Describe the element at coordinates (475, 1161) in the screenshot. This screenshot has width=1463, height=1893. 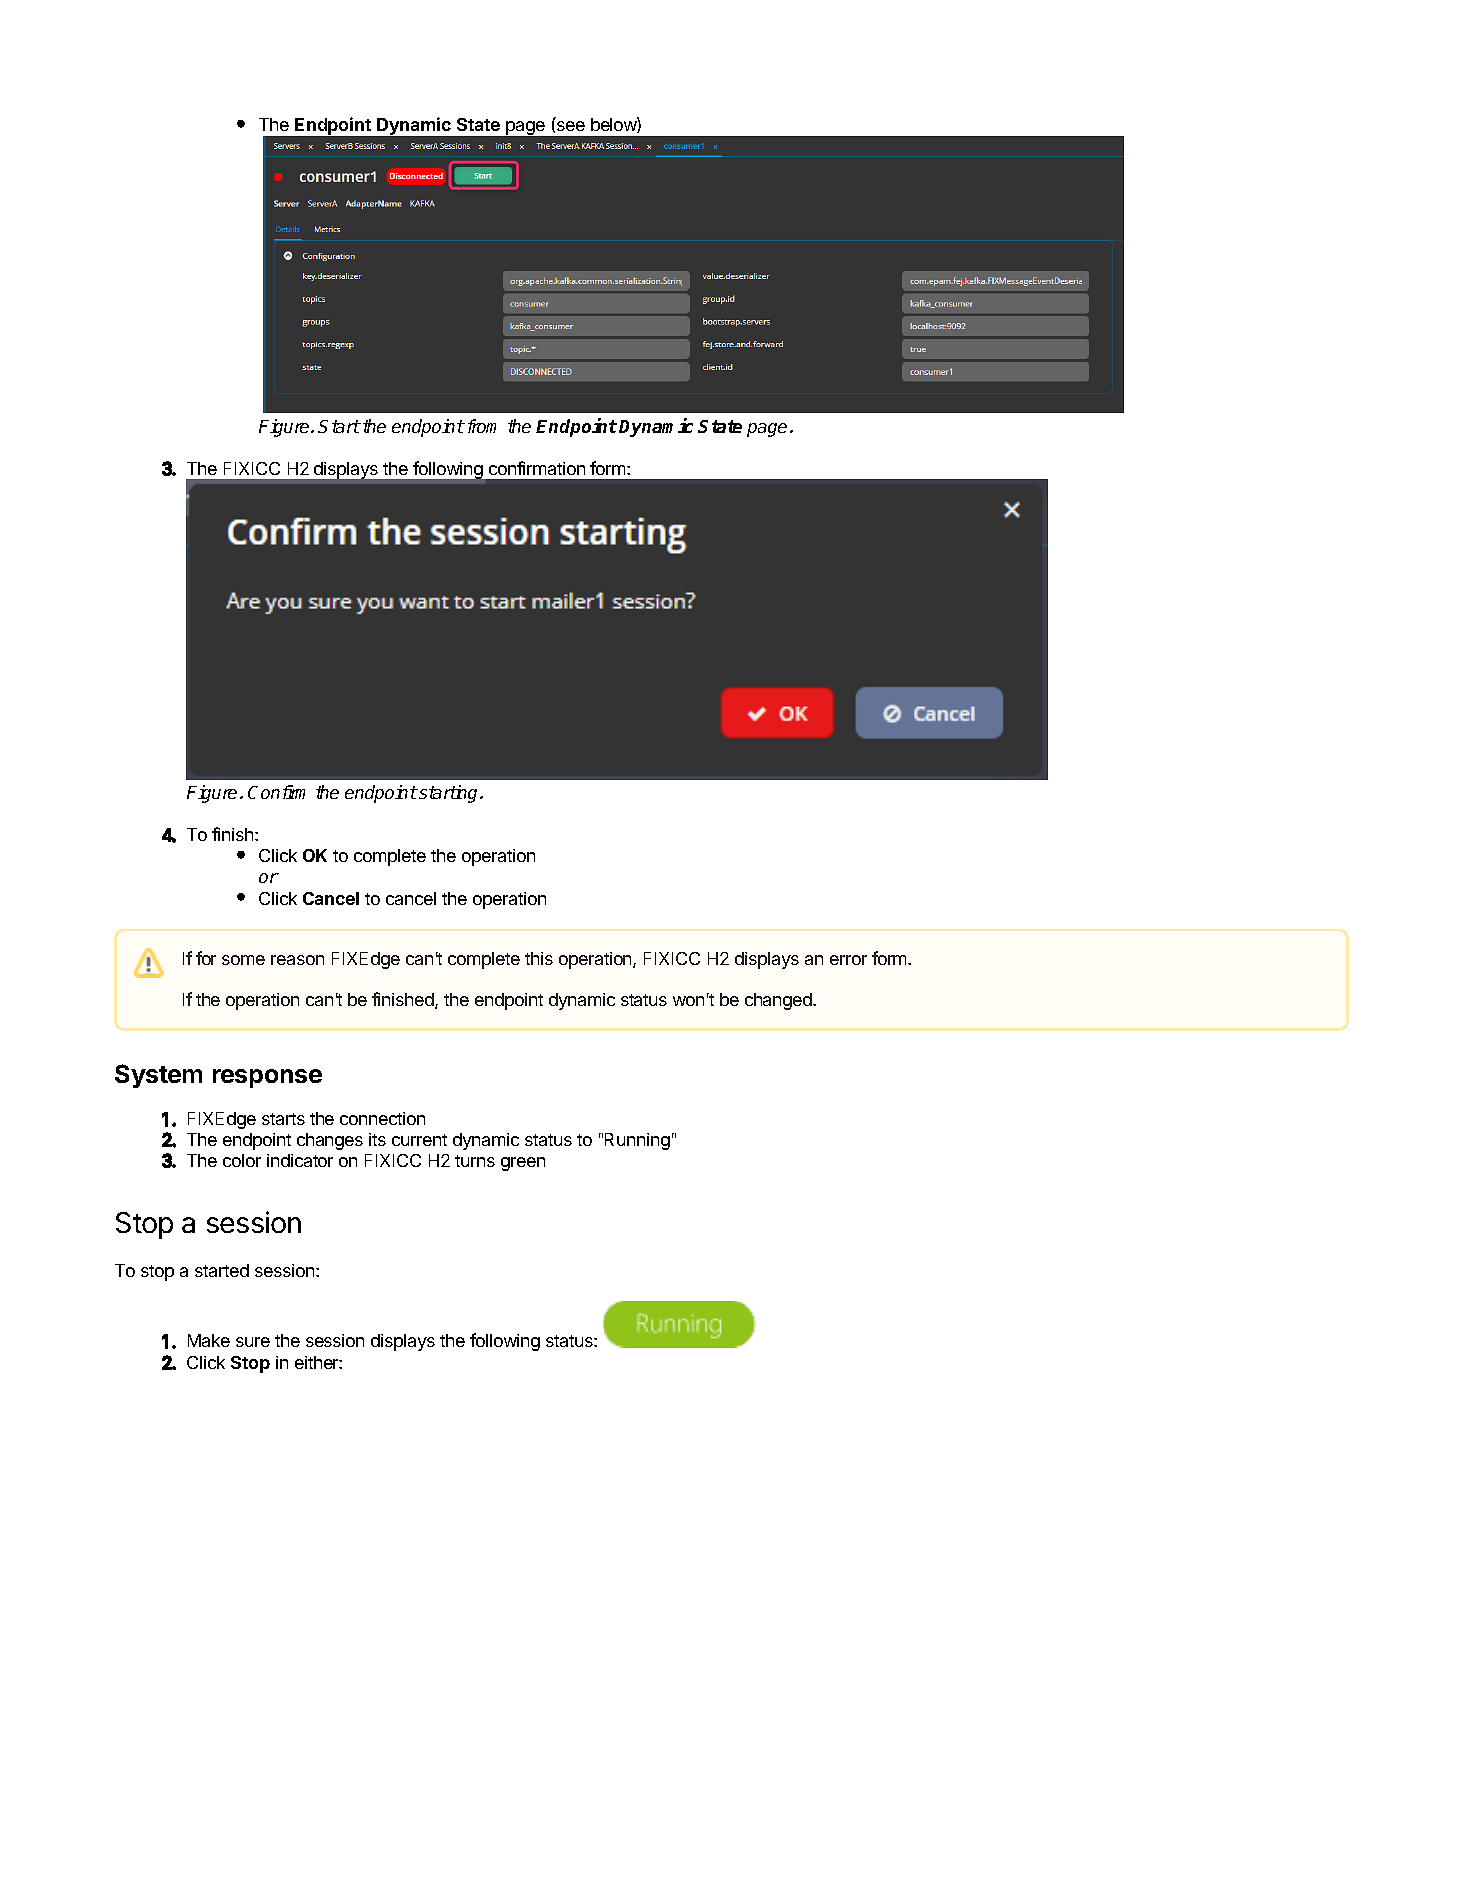
I see `turns` at that location.
